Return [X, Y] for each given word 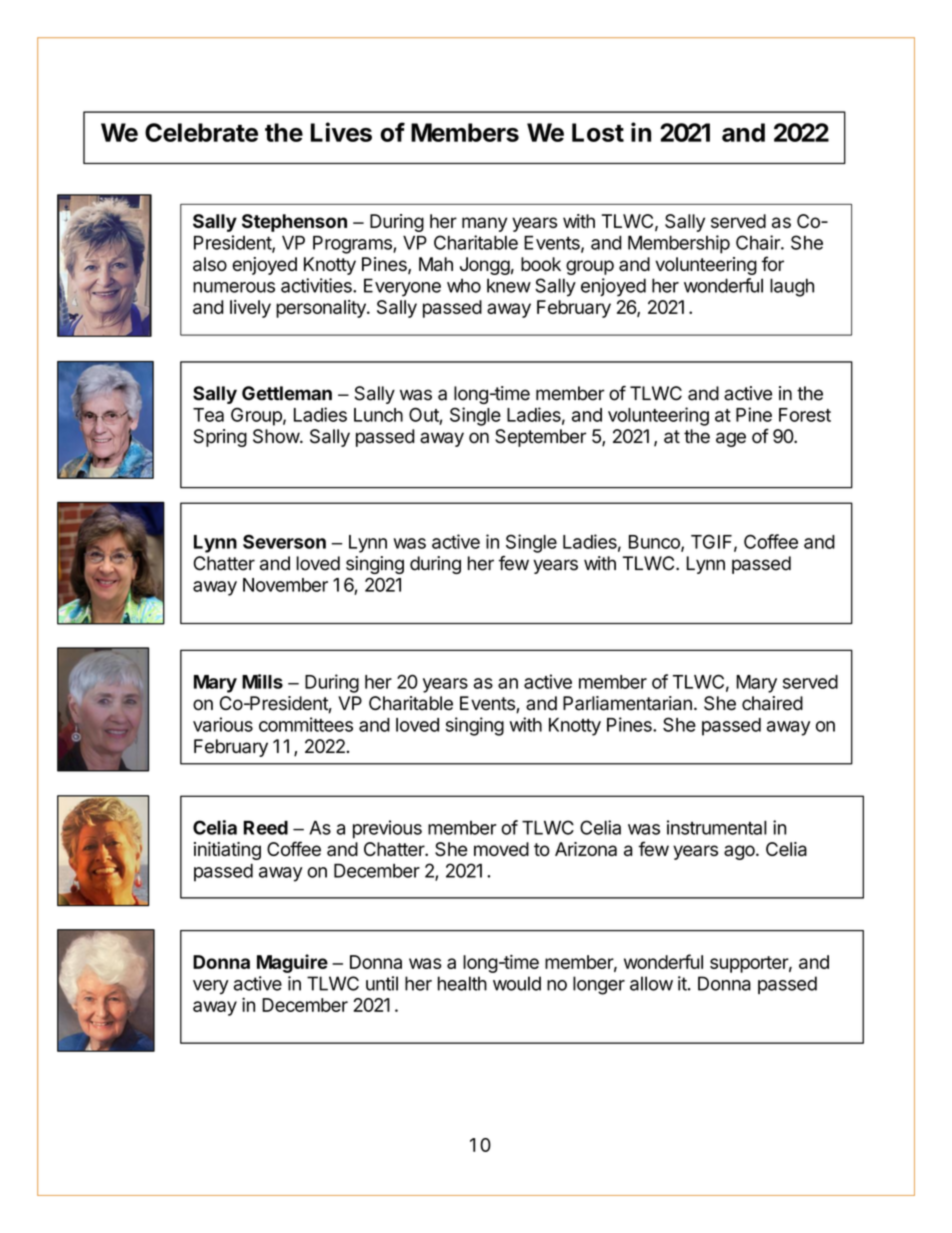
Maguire [292, 963]
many [484, 224]
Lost [598, 132]
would [517, 983]
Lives [341, 132]
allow [651, 983]
